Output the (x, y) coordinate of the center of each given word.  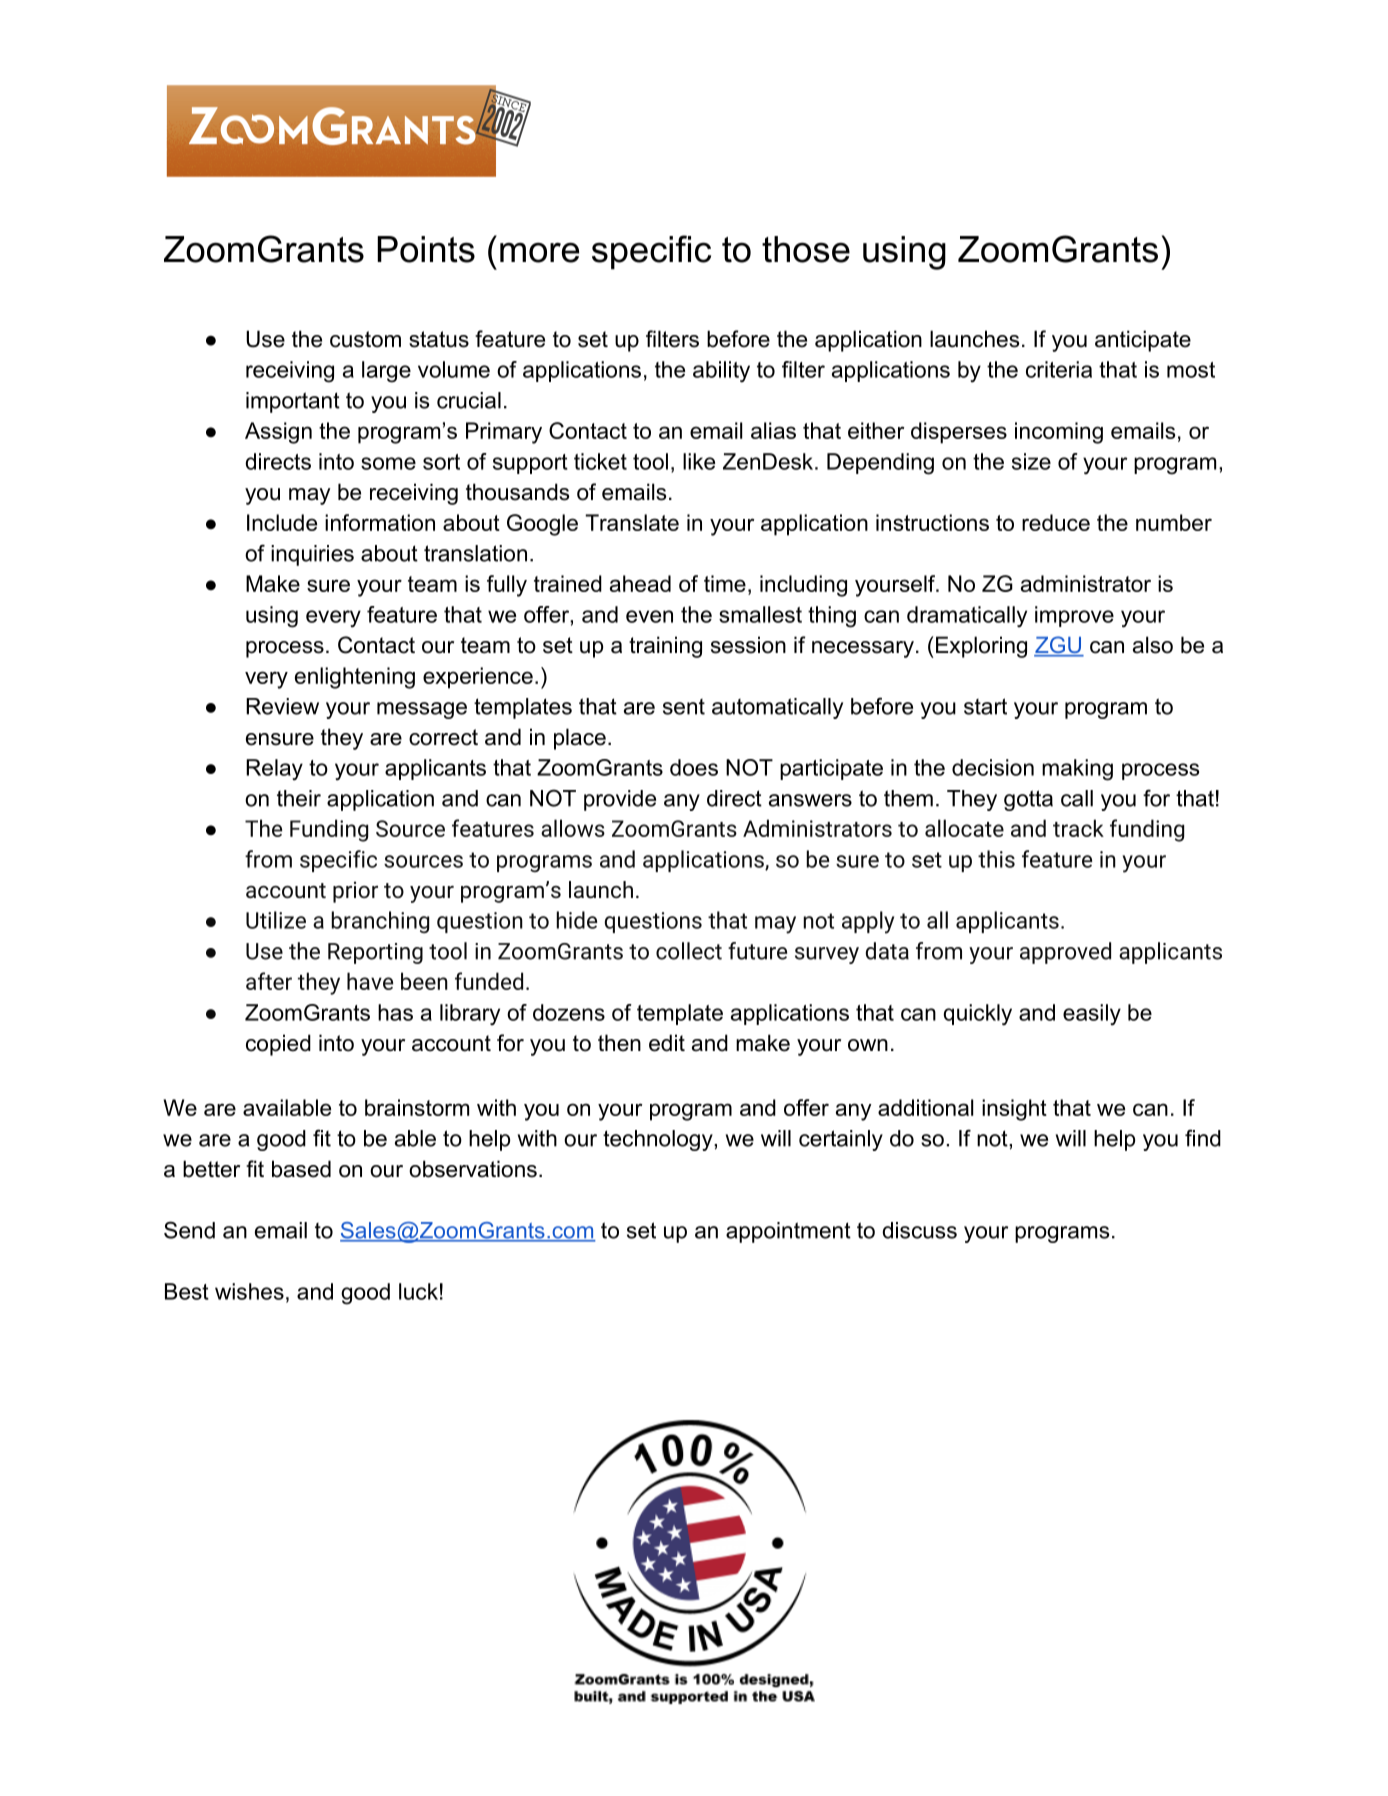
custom (365, 339)
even (649, 616)
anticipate (1143, 341)
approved (1065, 953)
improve (1074, 616)
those (806, 249)
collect (689, 951)
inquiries (312, 555)
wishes (249, 1291)
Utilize (276, 920)
